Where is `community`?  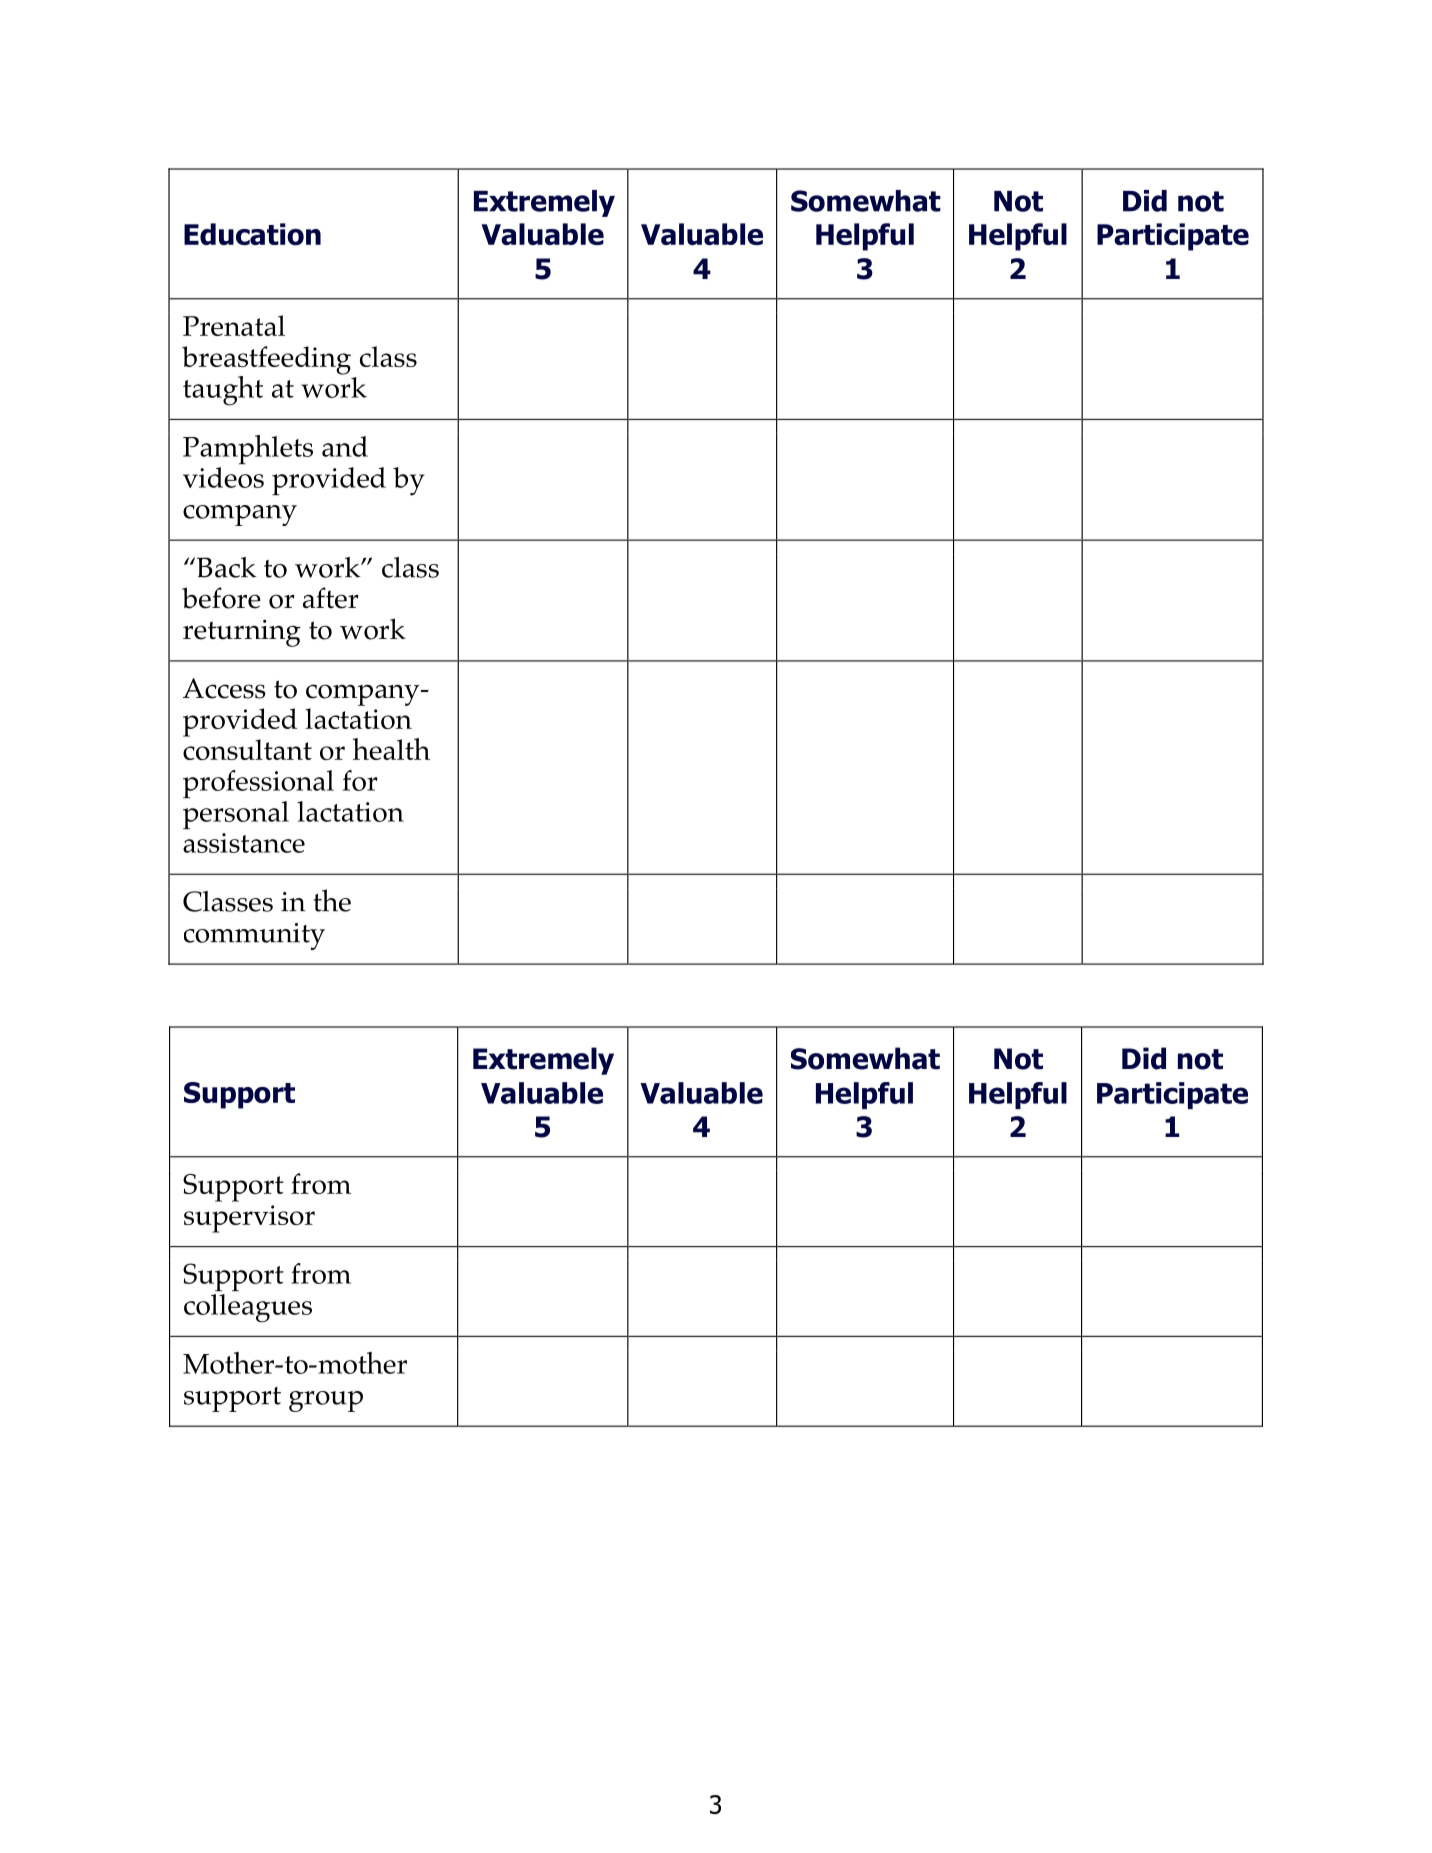 community is located at coordinates (254, 936).
